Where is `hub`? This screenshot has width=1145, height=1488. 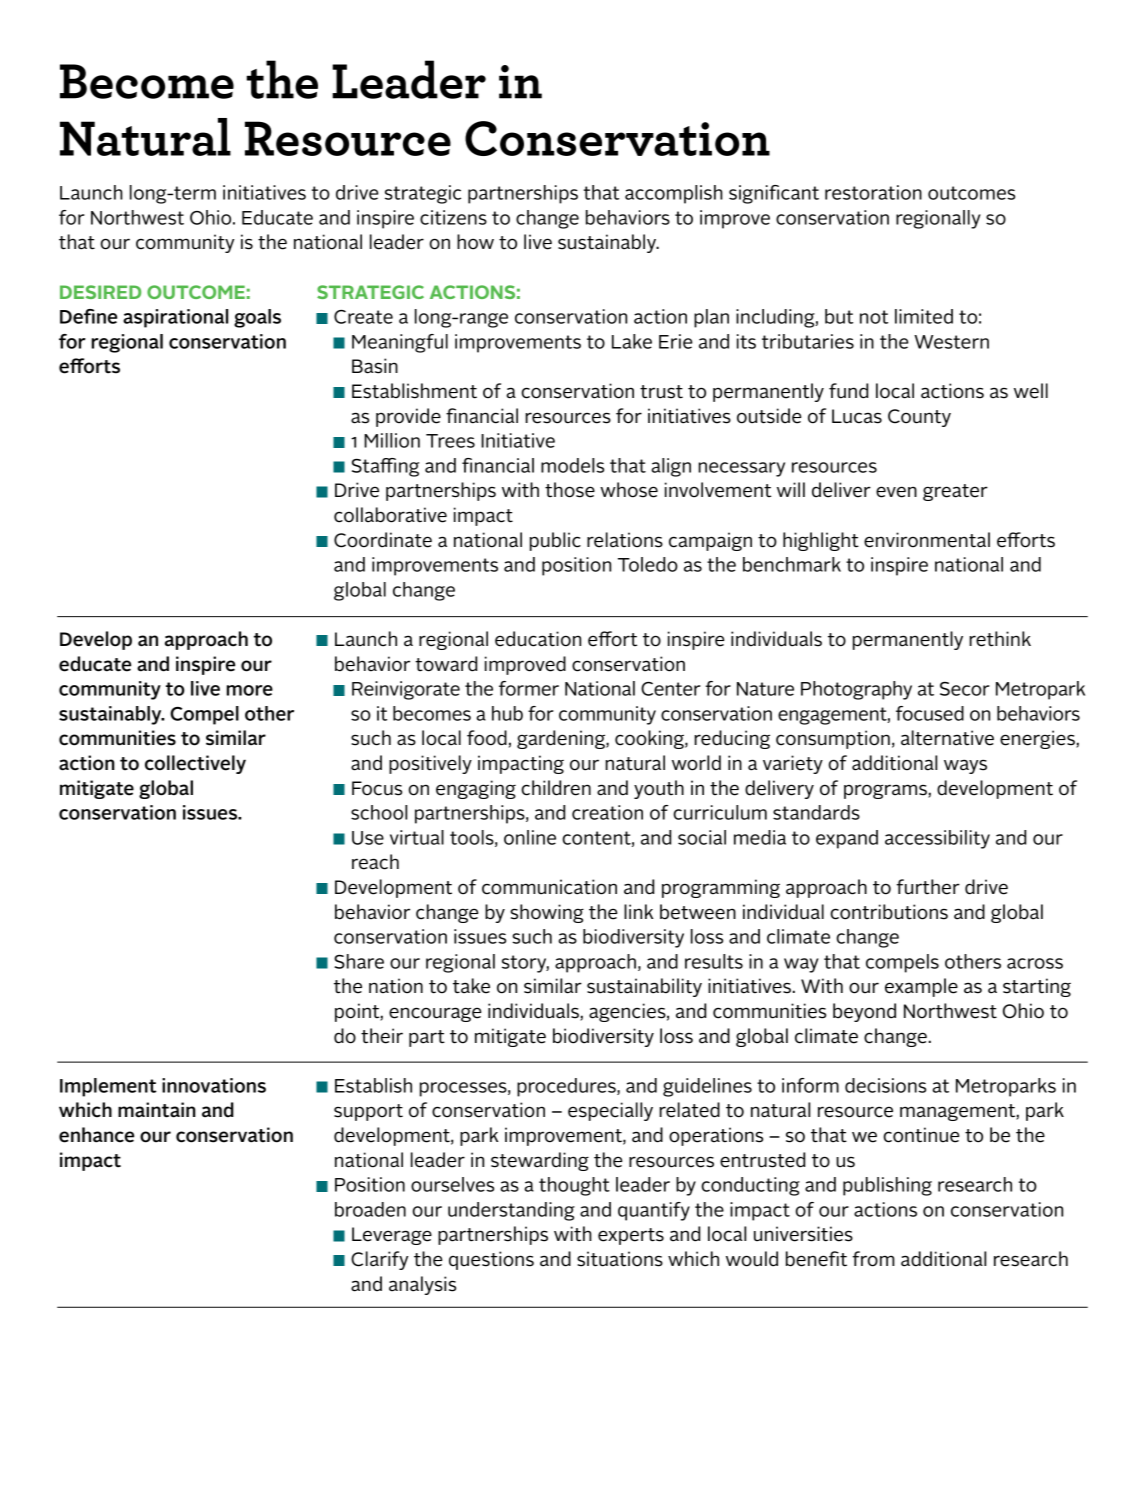 hub is located at coordinates (507, 713).
